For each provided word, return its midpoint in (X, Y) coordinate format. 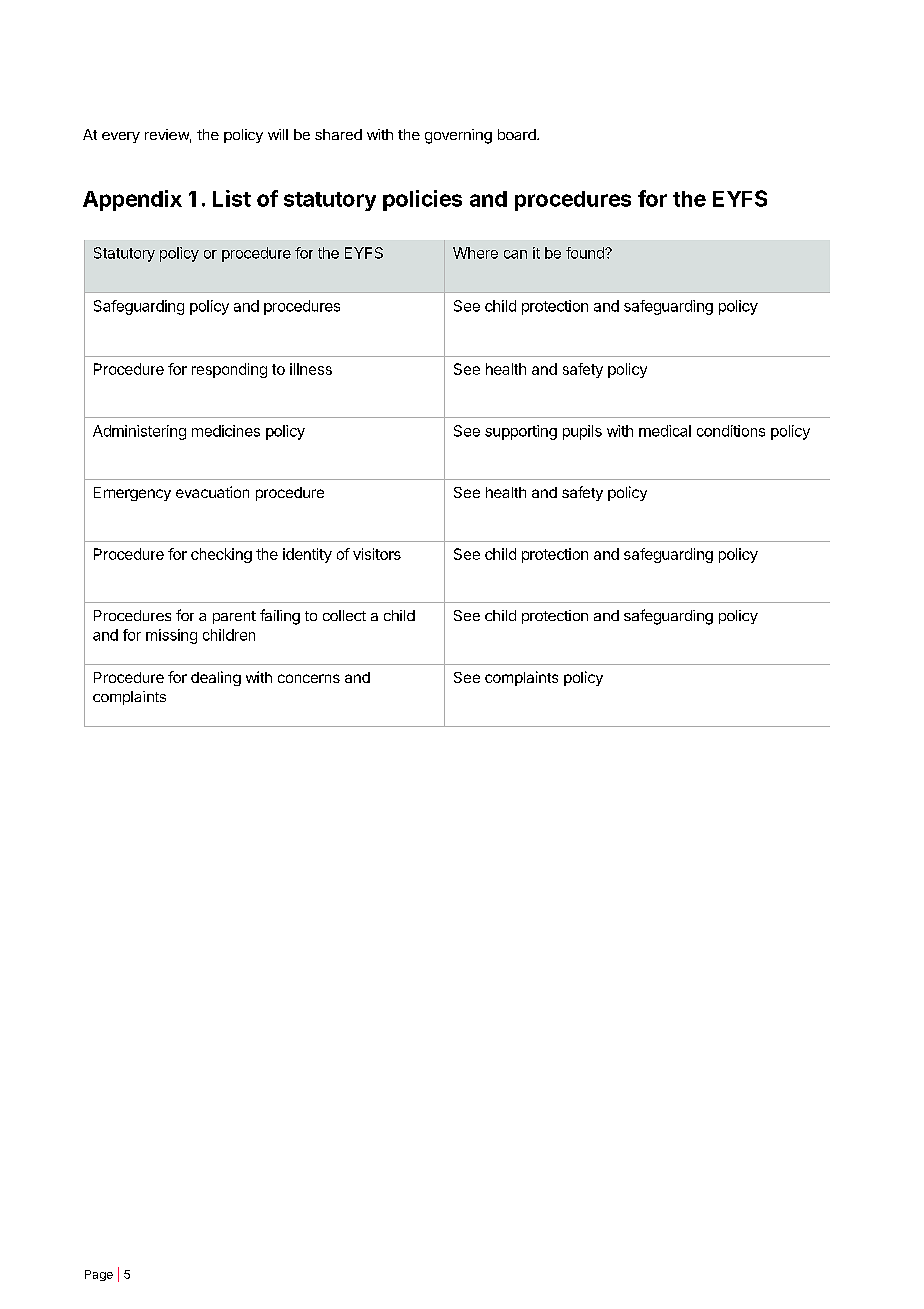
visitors (377, 554)
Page (99, 1275)
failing (280, 617)
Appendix (132, 200)
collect (344, 615)
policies (422, 200)
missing (171, 636)
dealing (216, 678)
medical (665, 431)
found (586, 253)
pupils (582, 432)
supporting (521, 432)
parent (234, 617)
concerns (309, 678)
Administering (139, 432)
